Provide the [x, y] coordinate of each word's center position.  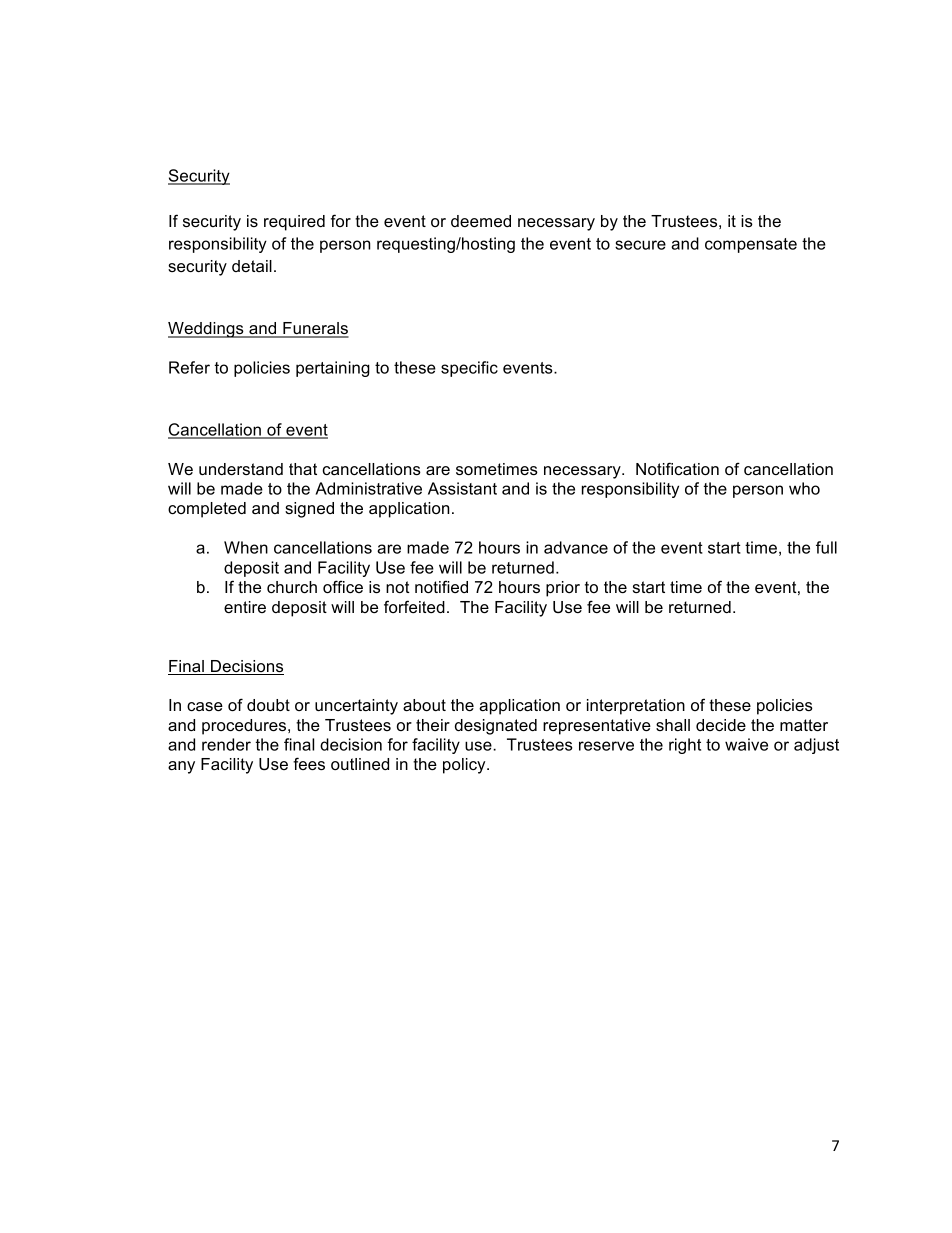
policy [465, 766]
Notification [677, 468]
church [292, 587]
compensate [751, 245]
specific [469, 369]
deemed [481, 221]
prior [563, 589]
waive [746, 744]
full [826, 547]
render [226, 744]
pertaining [333, 369]
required [294, 223]
